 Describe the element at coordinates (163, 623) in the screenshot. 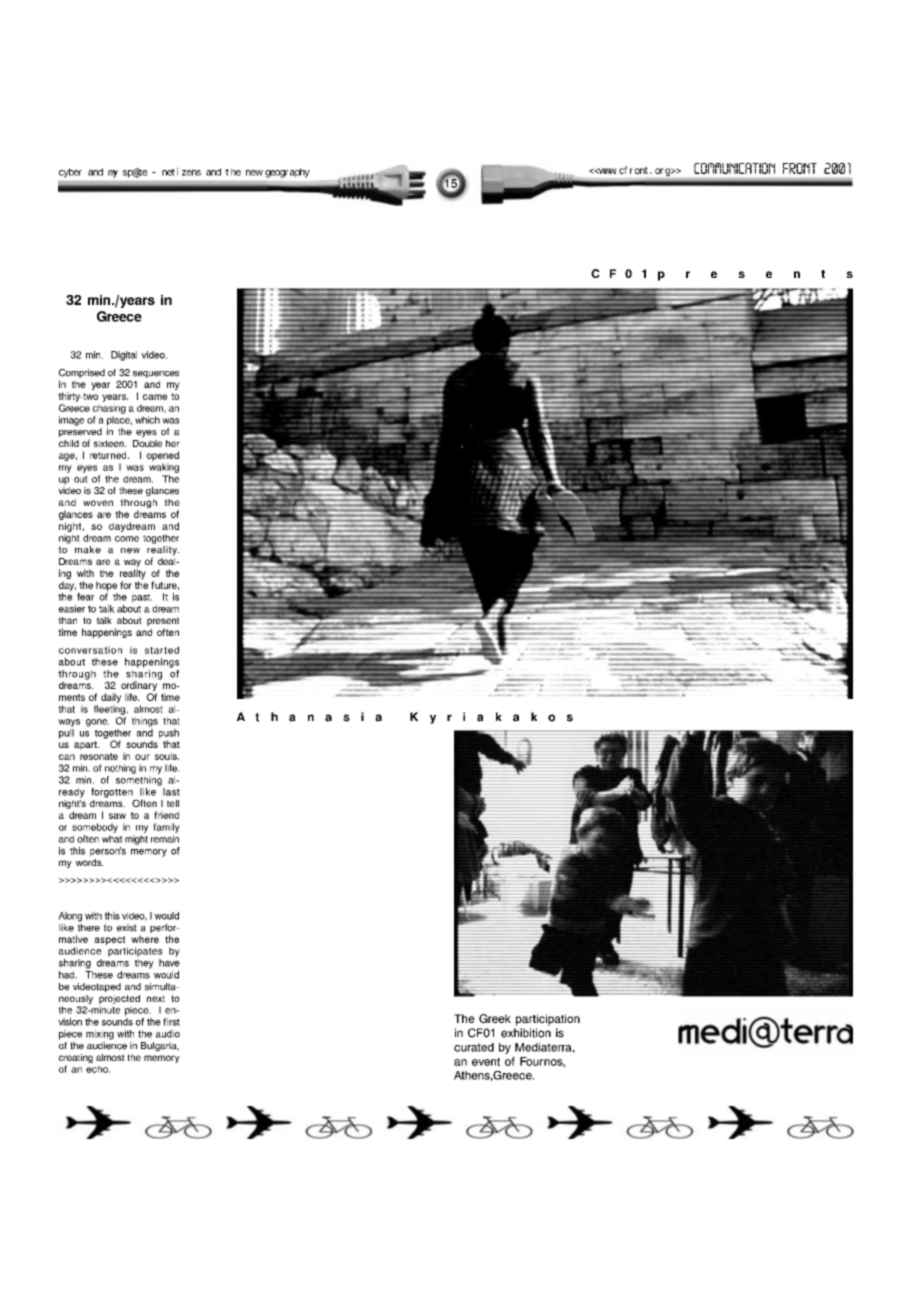

I see `present` at that location.
